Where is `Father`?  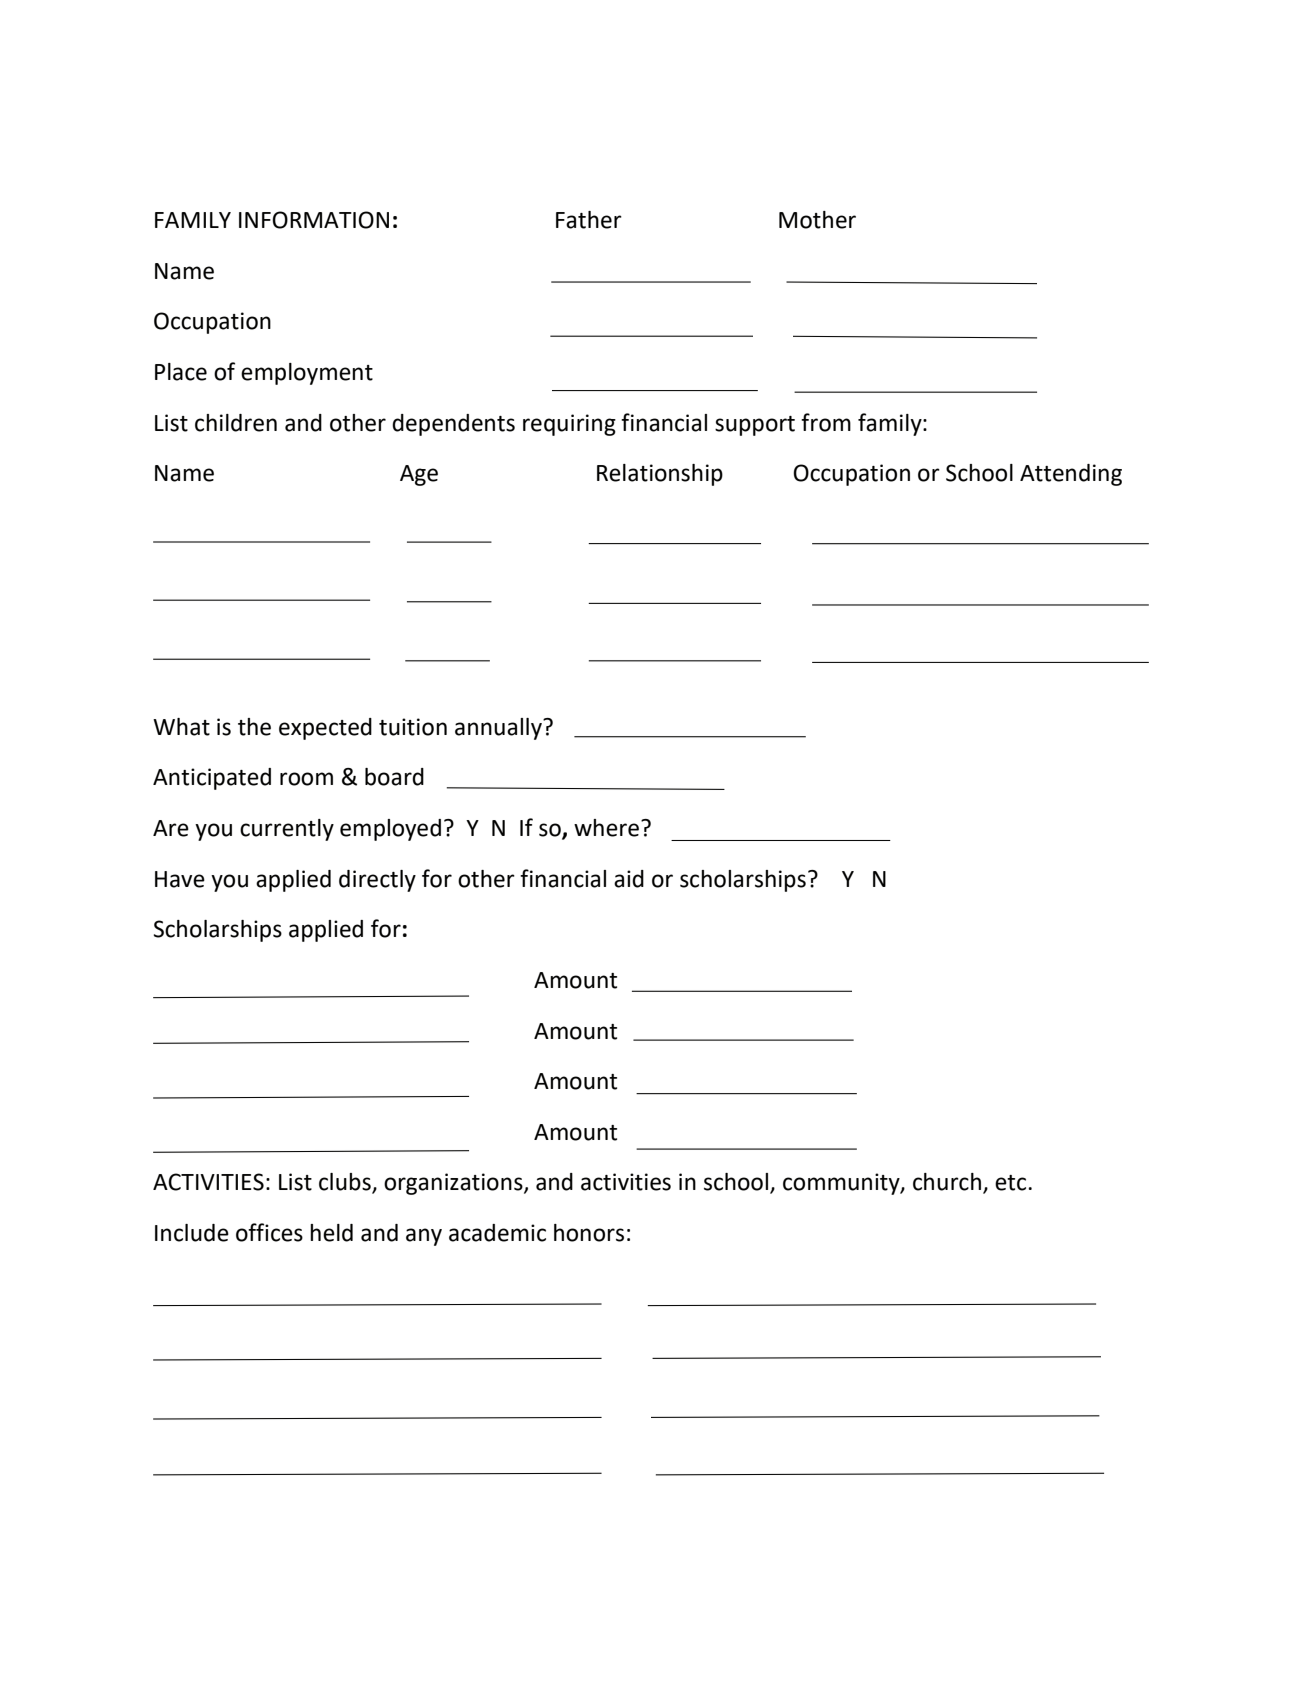
Father is located at coordinates (589, 220).
